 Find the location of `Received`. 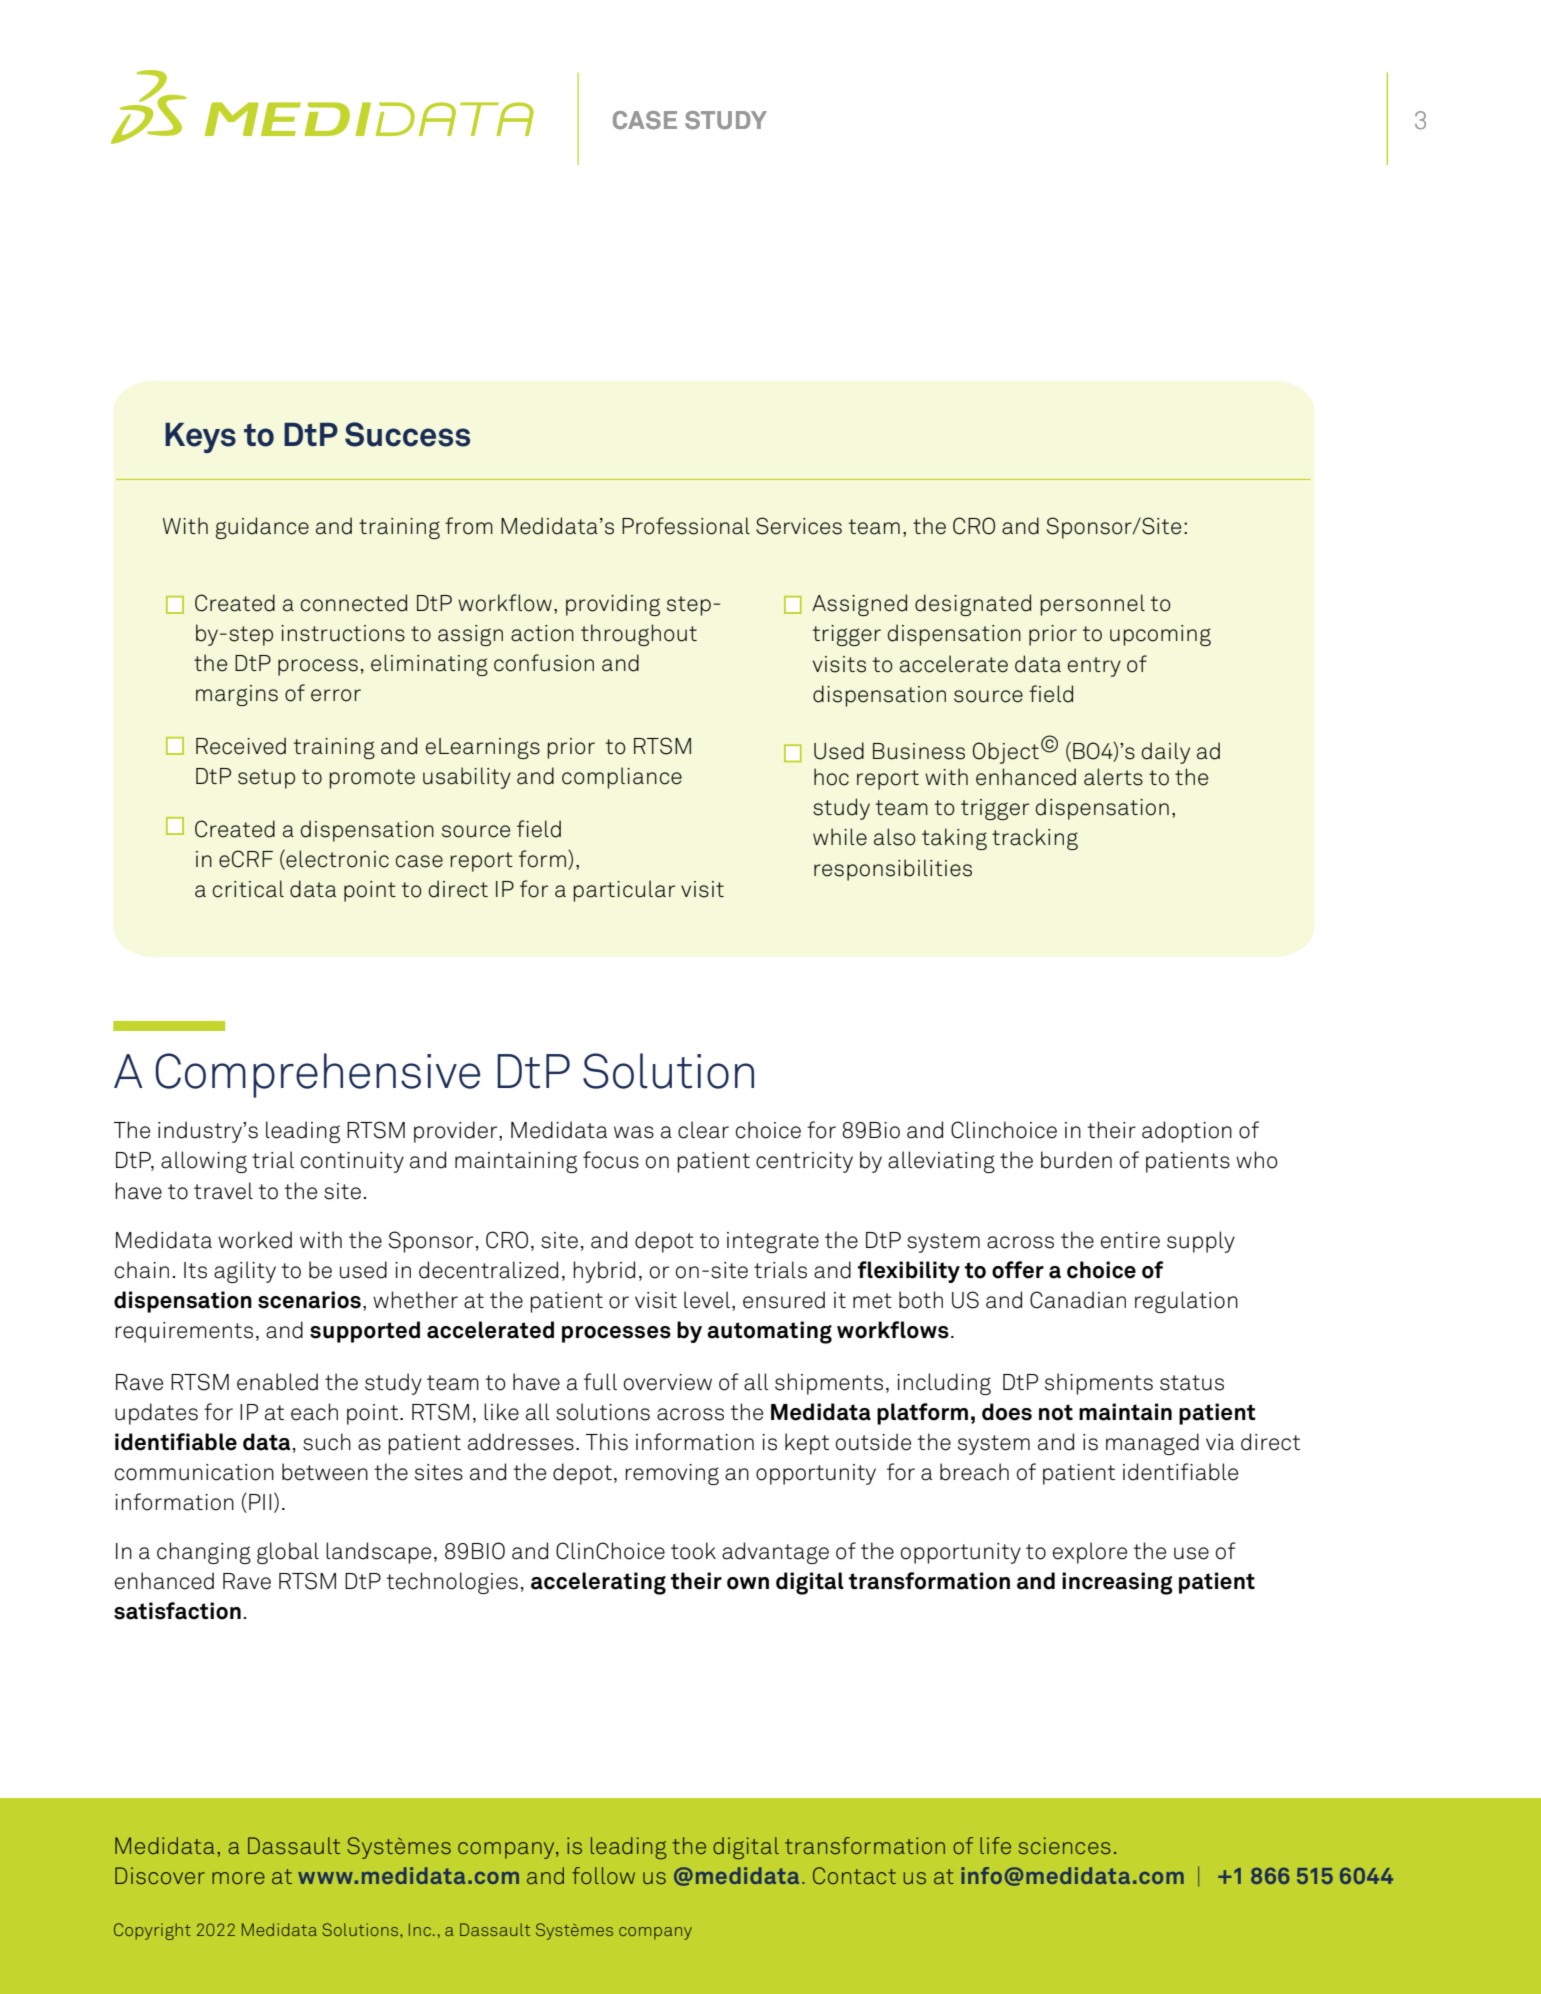

Received is located at coordinates (241, 746).
